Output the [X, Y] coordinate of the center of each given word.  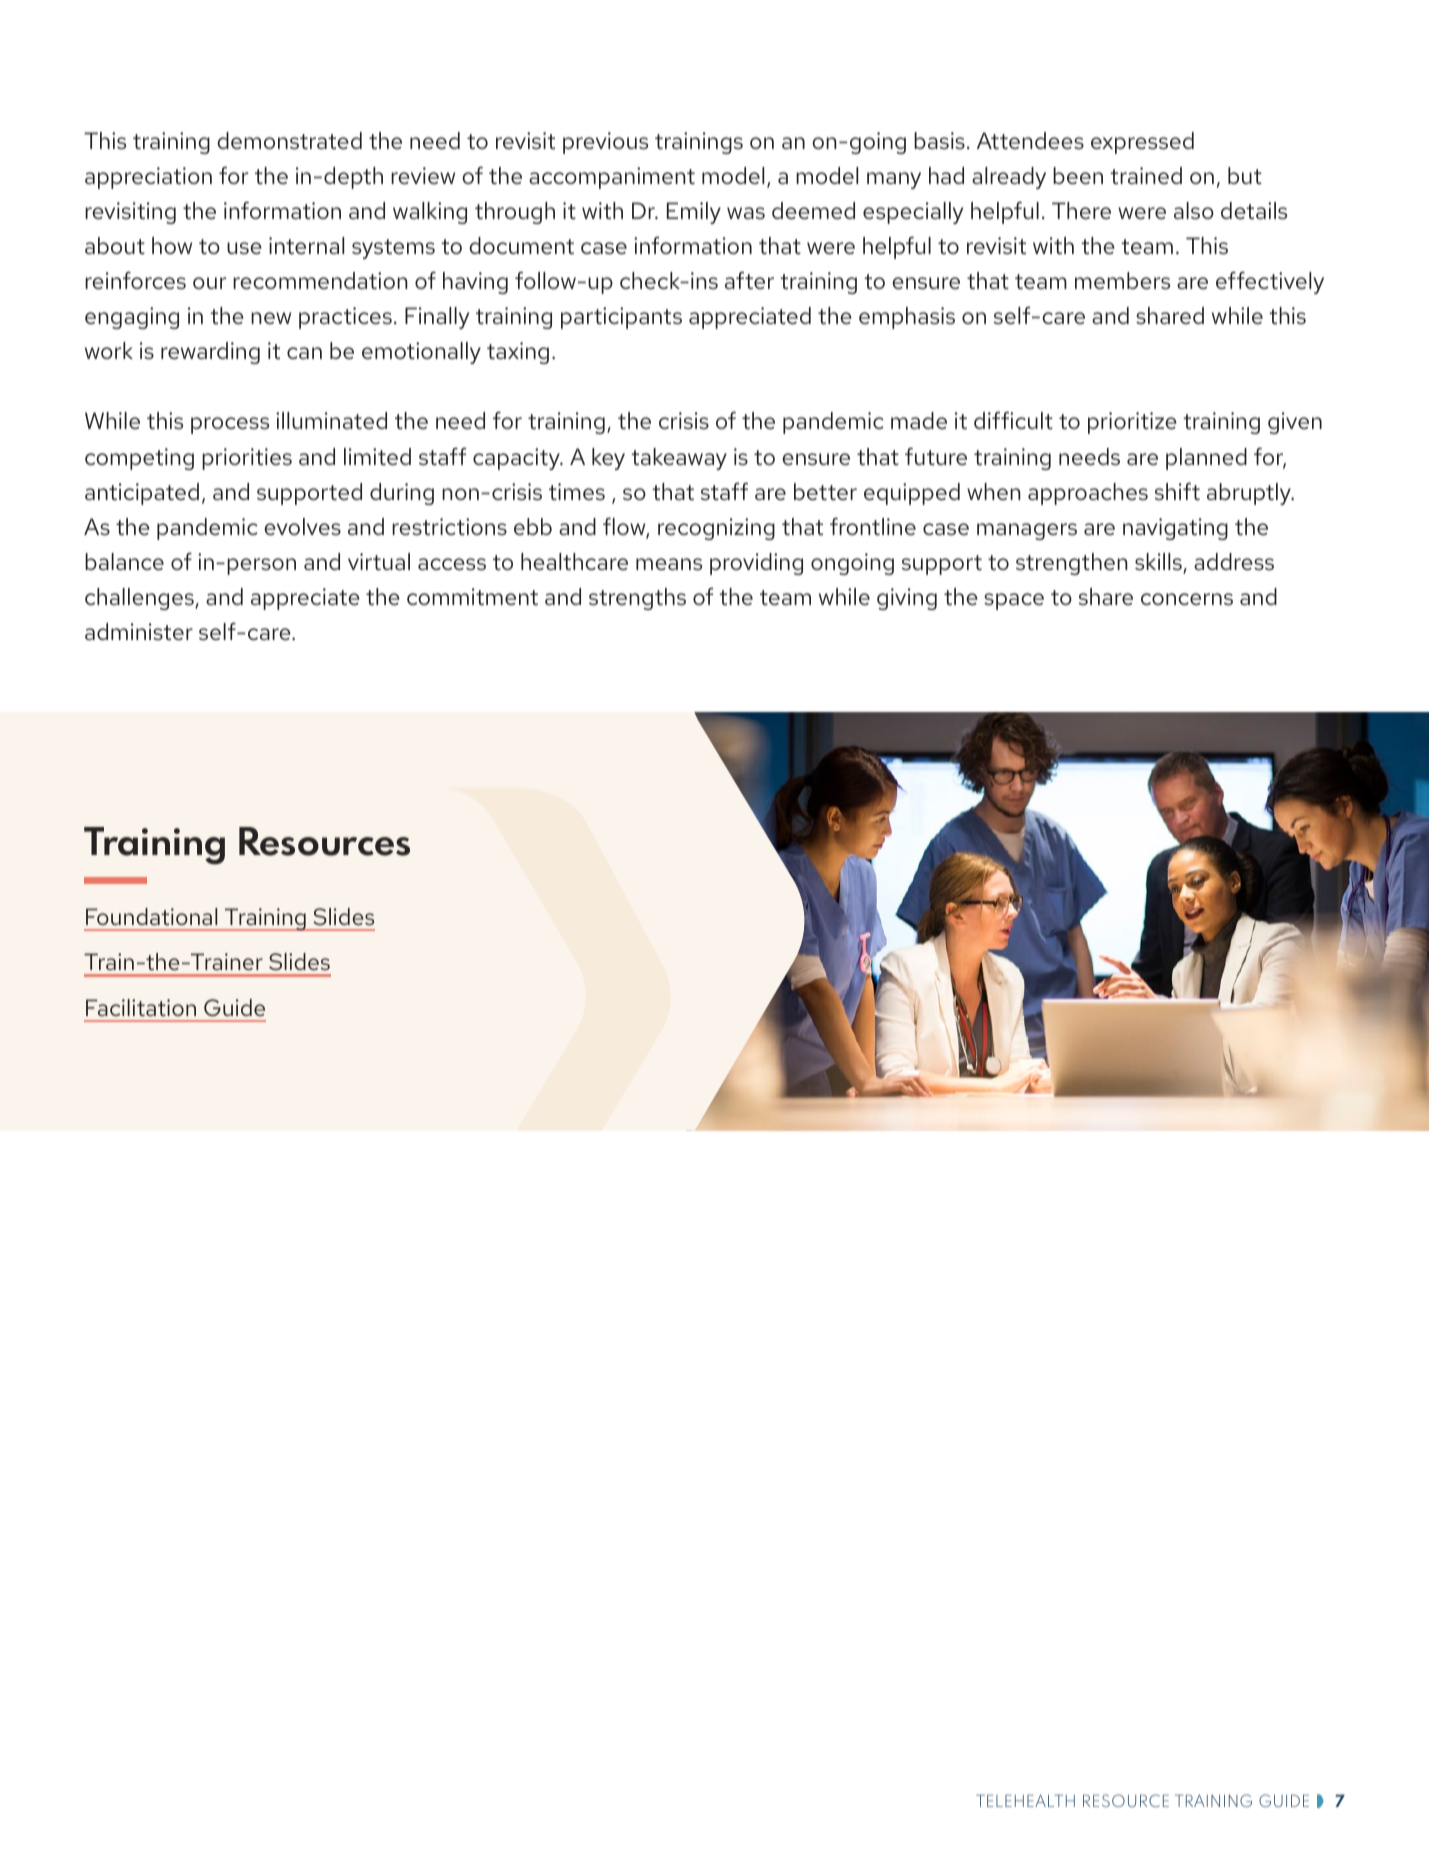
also [1194, 211]
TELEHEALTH [1025, 1801]
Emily [694, 213]
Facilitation [141, 1007]
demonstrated [289, 141]
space [1014, 601]
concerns [1187, 599]
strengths [637, 599]
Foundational [151, 916]
